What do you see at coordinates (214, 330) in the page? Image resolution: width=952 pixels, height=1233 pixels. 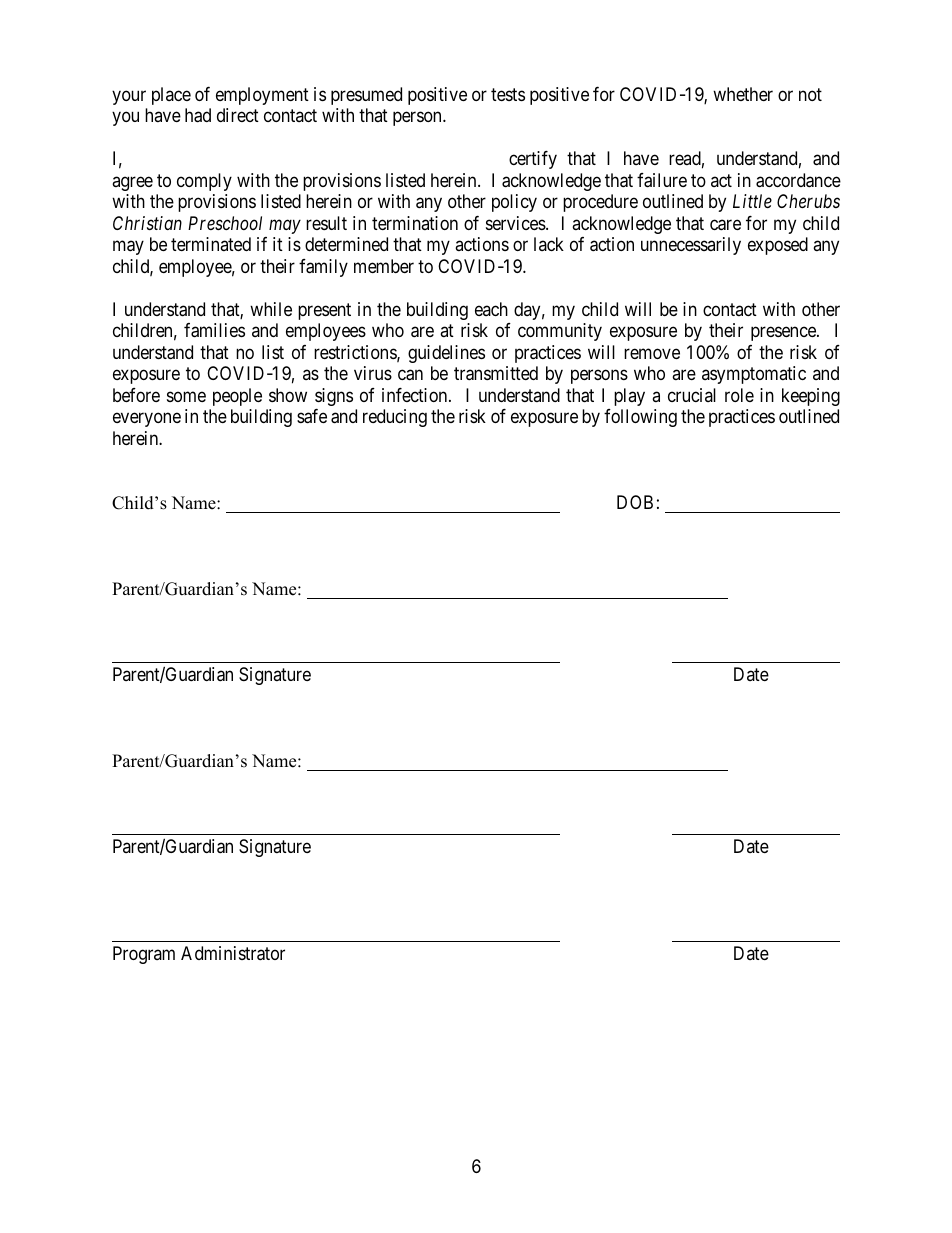 I see `families` at bounding box center [214, 330].
